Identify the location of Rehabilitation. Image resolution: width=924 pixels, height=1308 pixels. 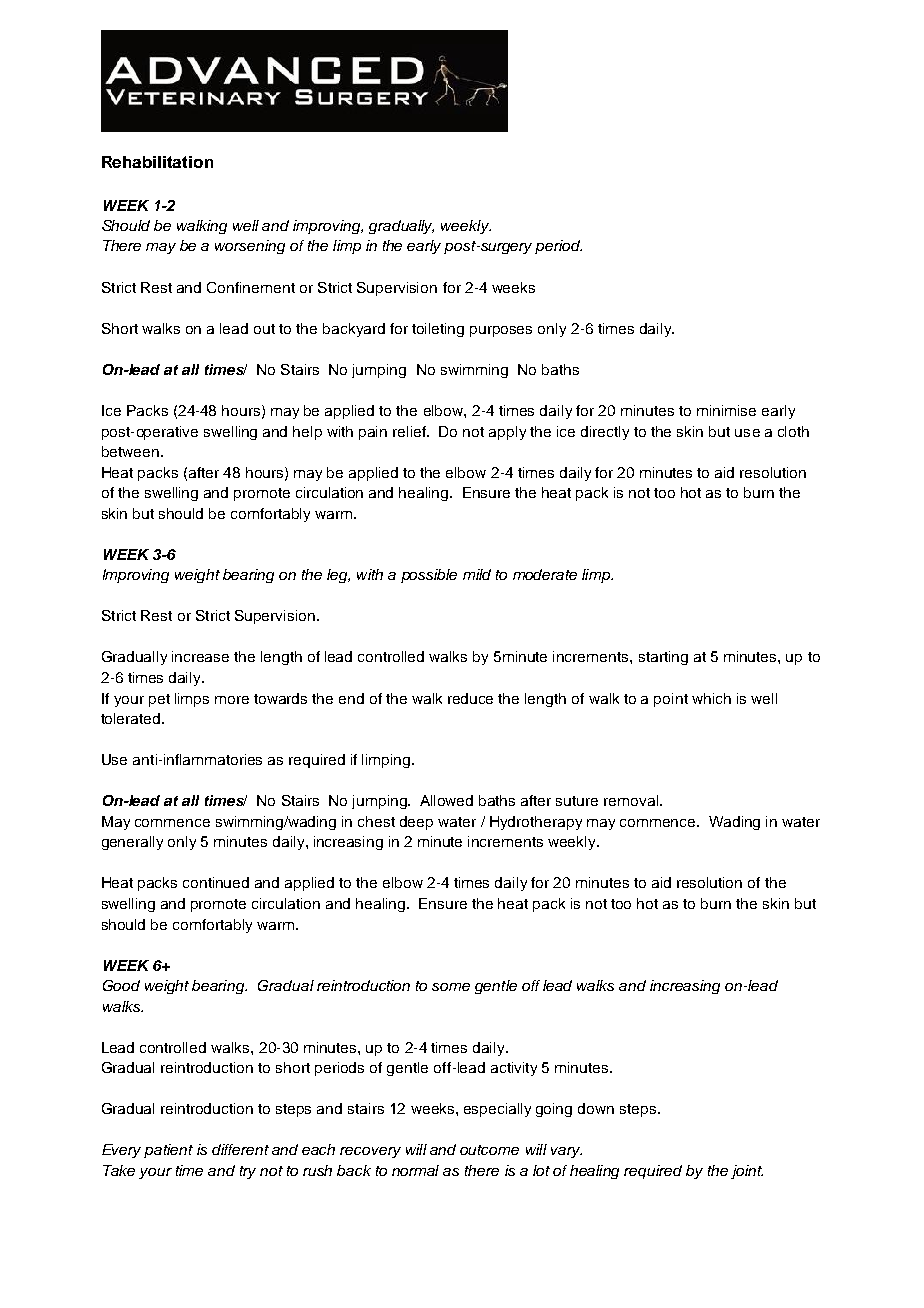
(157, 162).
